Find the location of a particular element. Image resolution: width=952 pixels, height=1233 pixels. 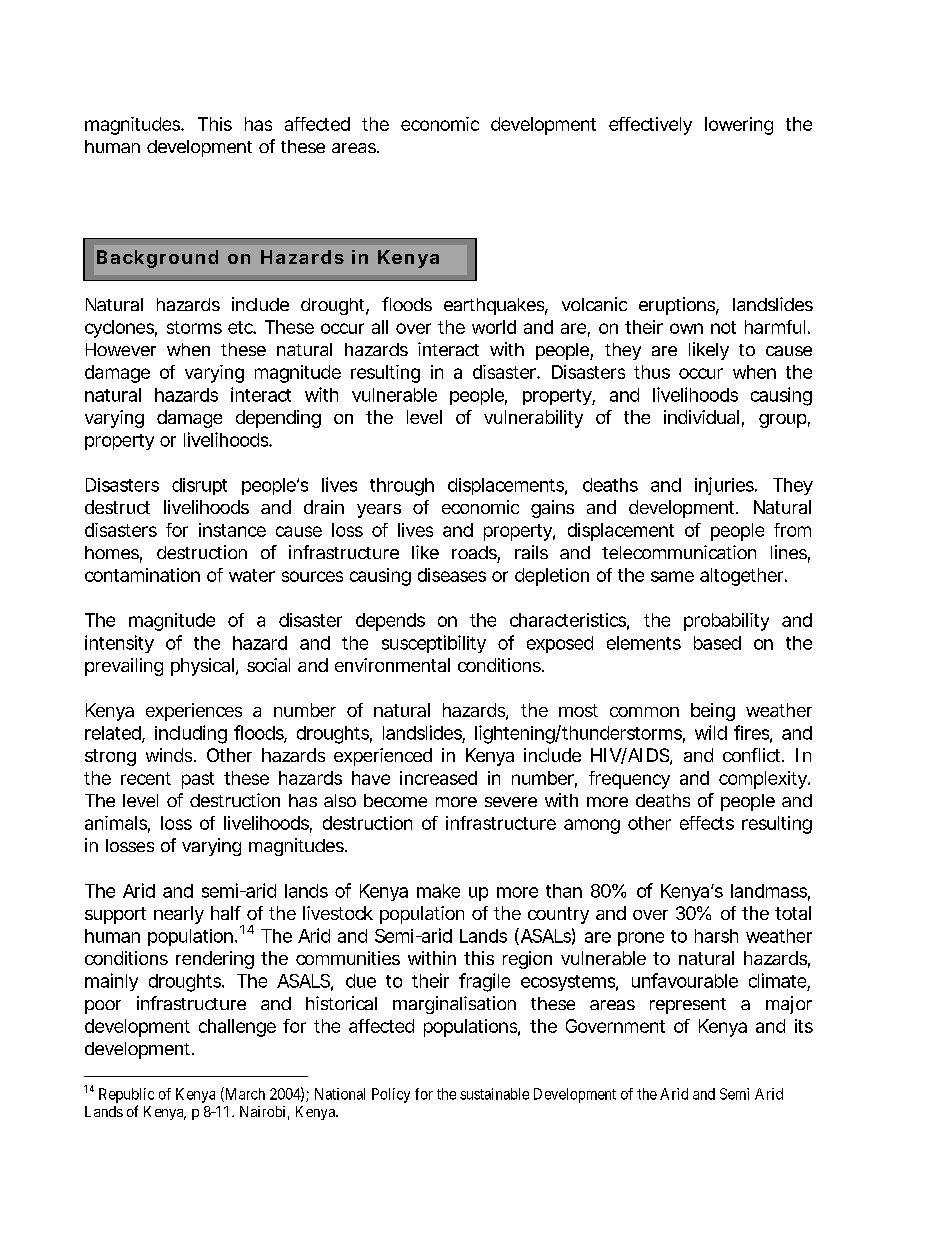

effectively is located at coordinates (650, 126).
